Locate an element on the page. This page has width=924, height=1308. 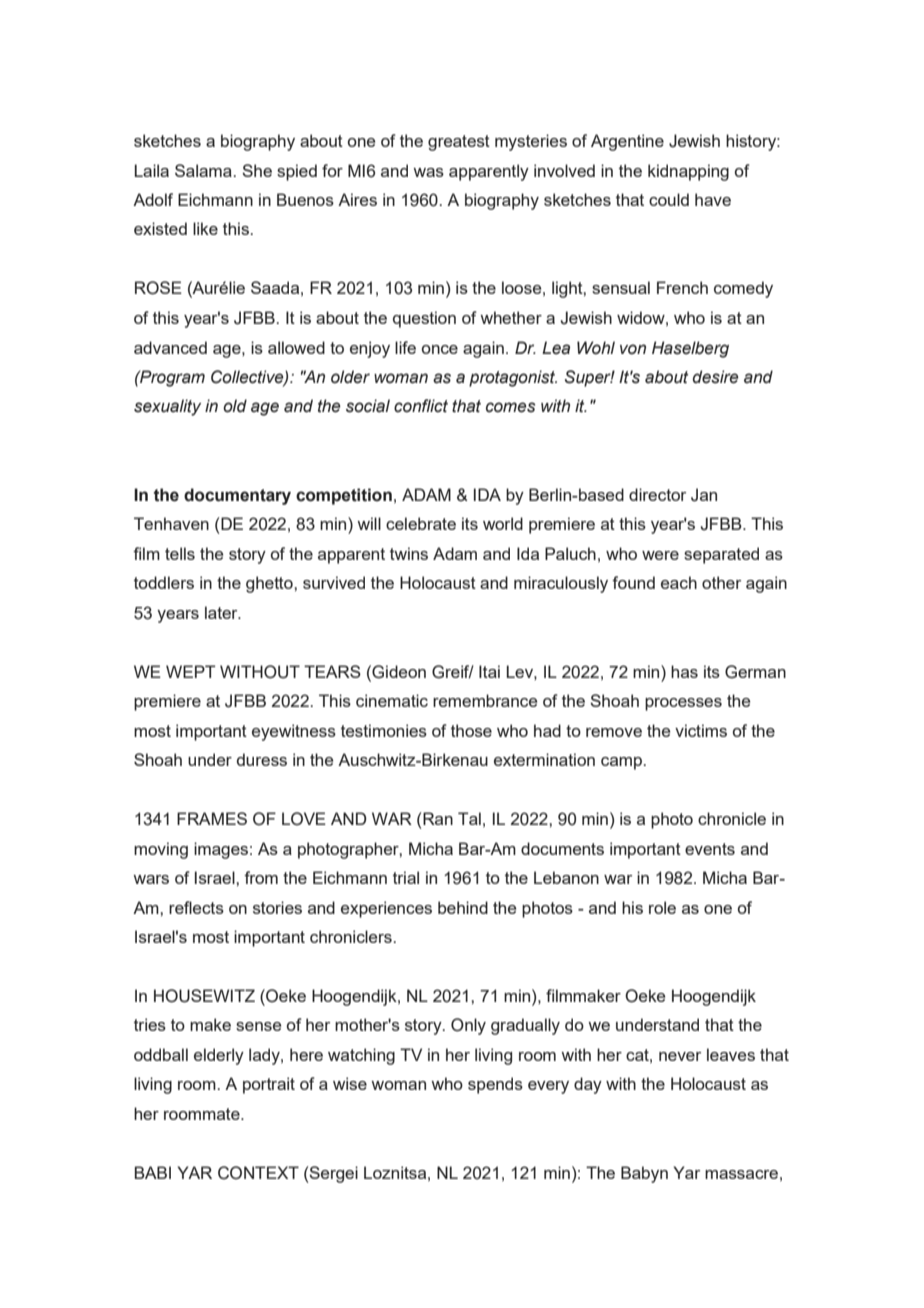
kidnapping is located at coordinates (688, 172).
